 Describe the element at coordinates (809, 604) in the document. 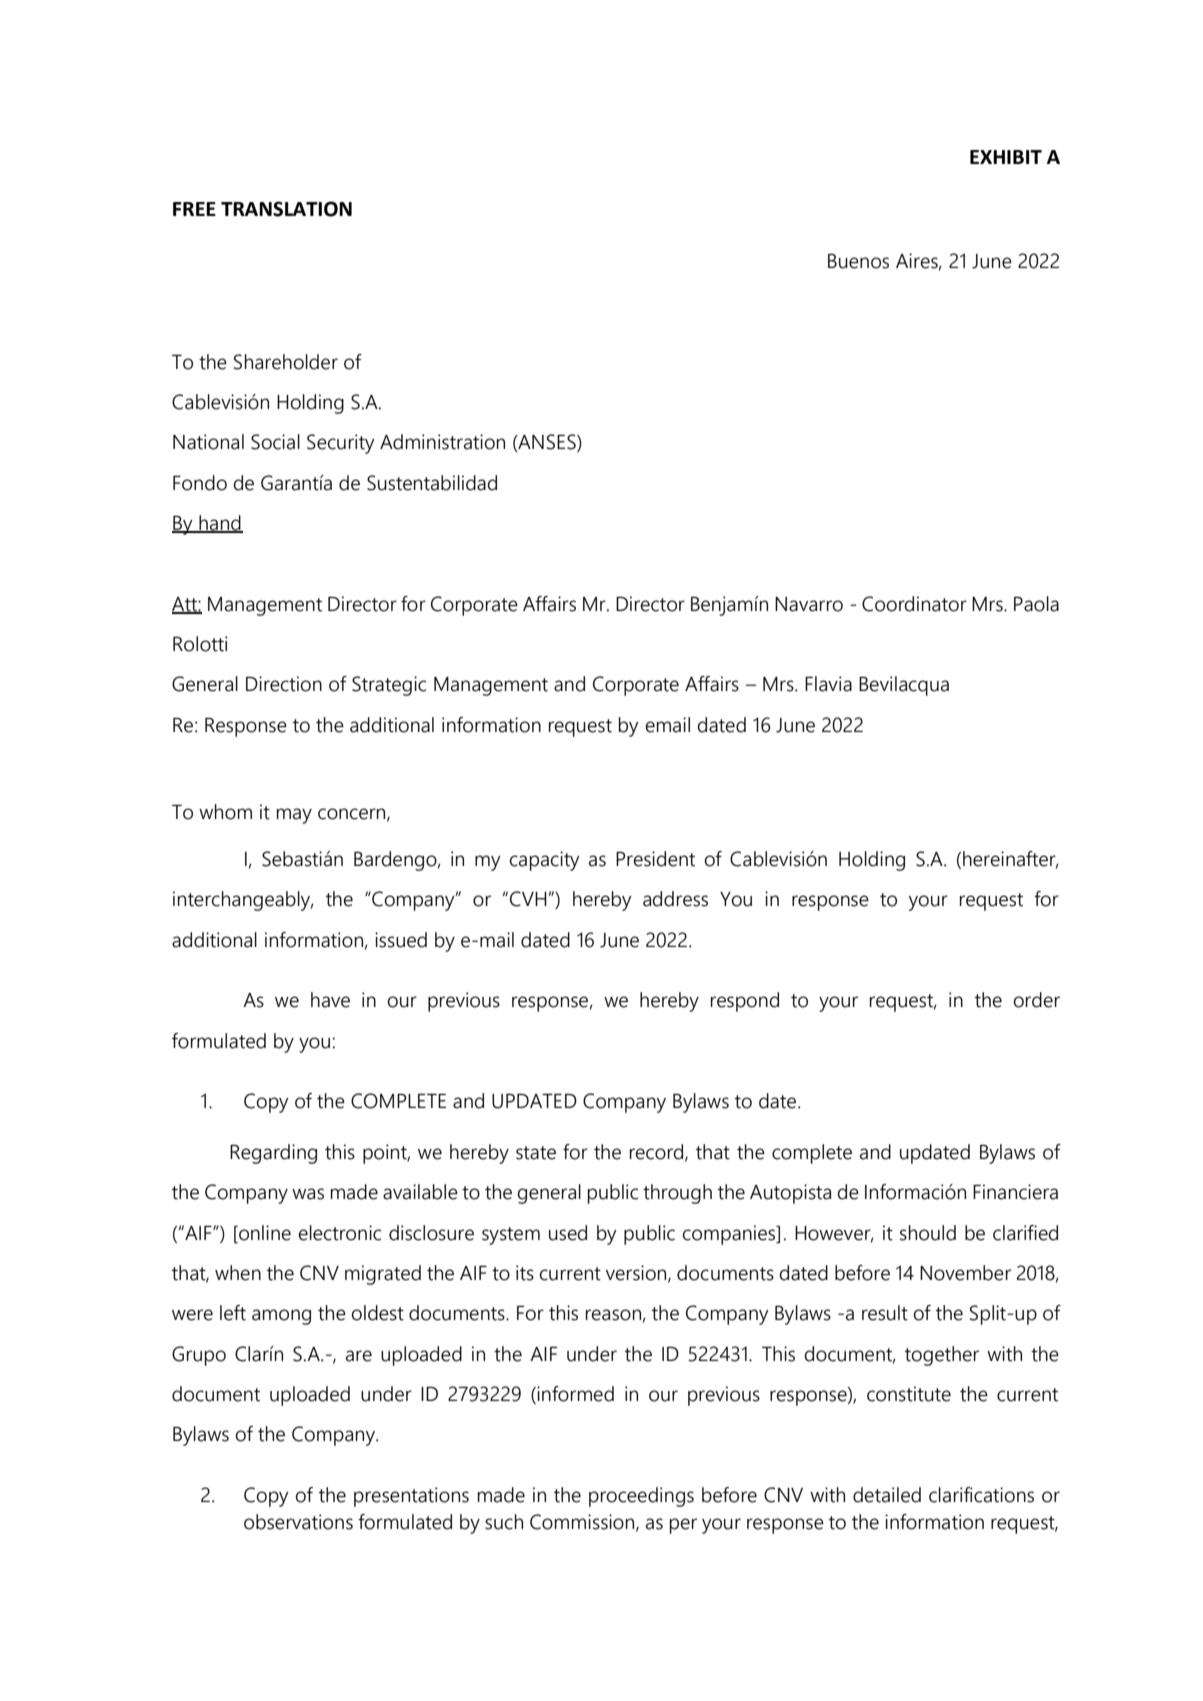

I see `Navarro` at that location.
